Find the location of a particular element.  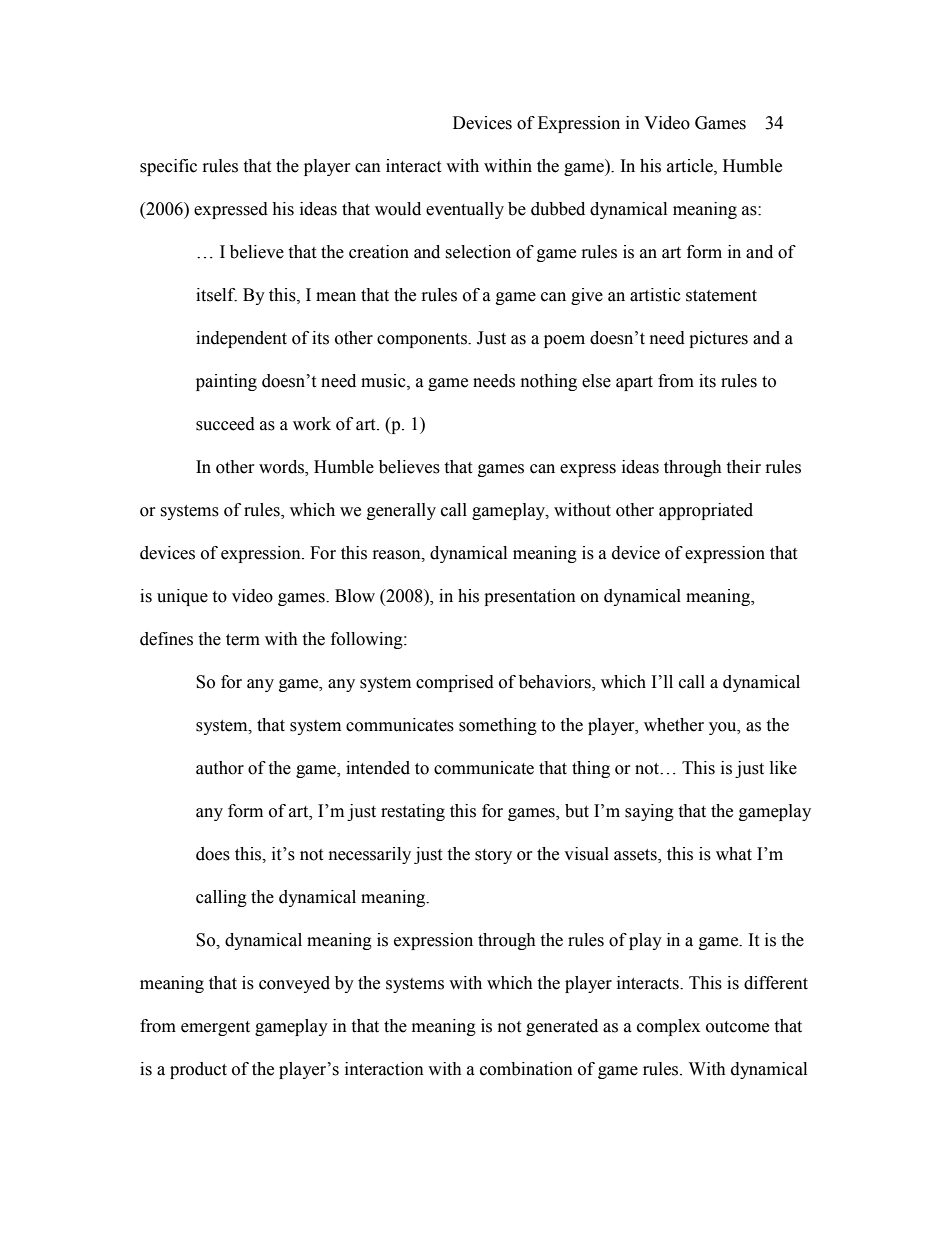

succeed is located at coordinates (225, 424).
